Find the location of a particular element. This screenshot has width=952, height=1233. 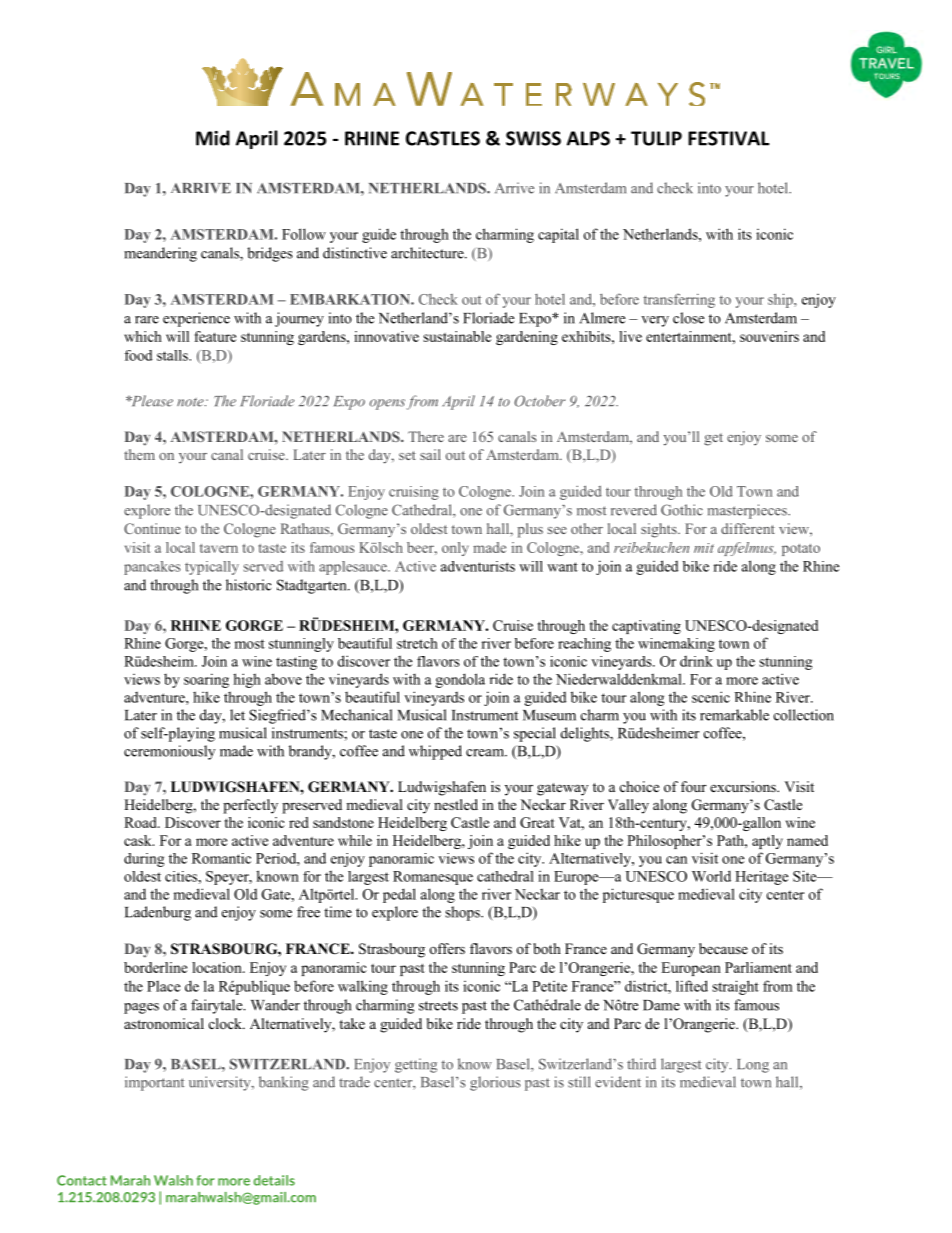

Road is located at coordinates (141, 822).
